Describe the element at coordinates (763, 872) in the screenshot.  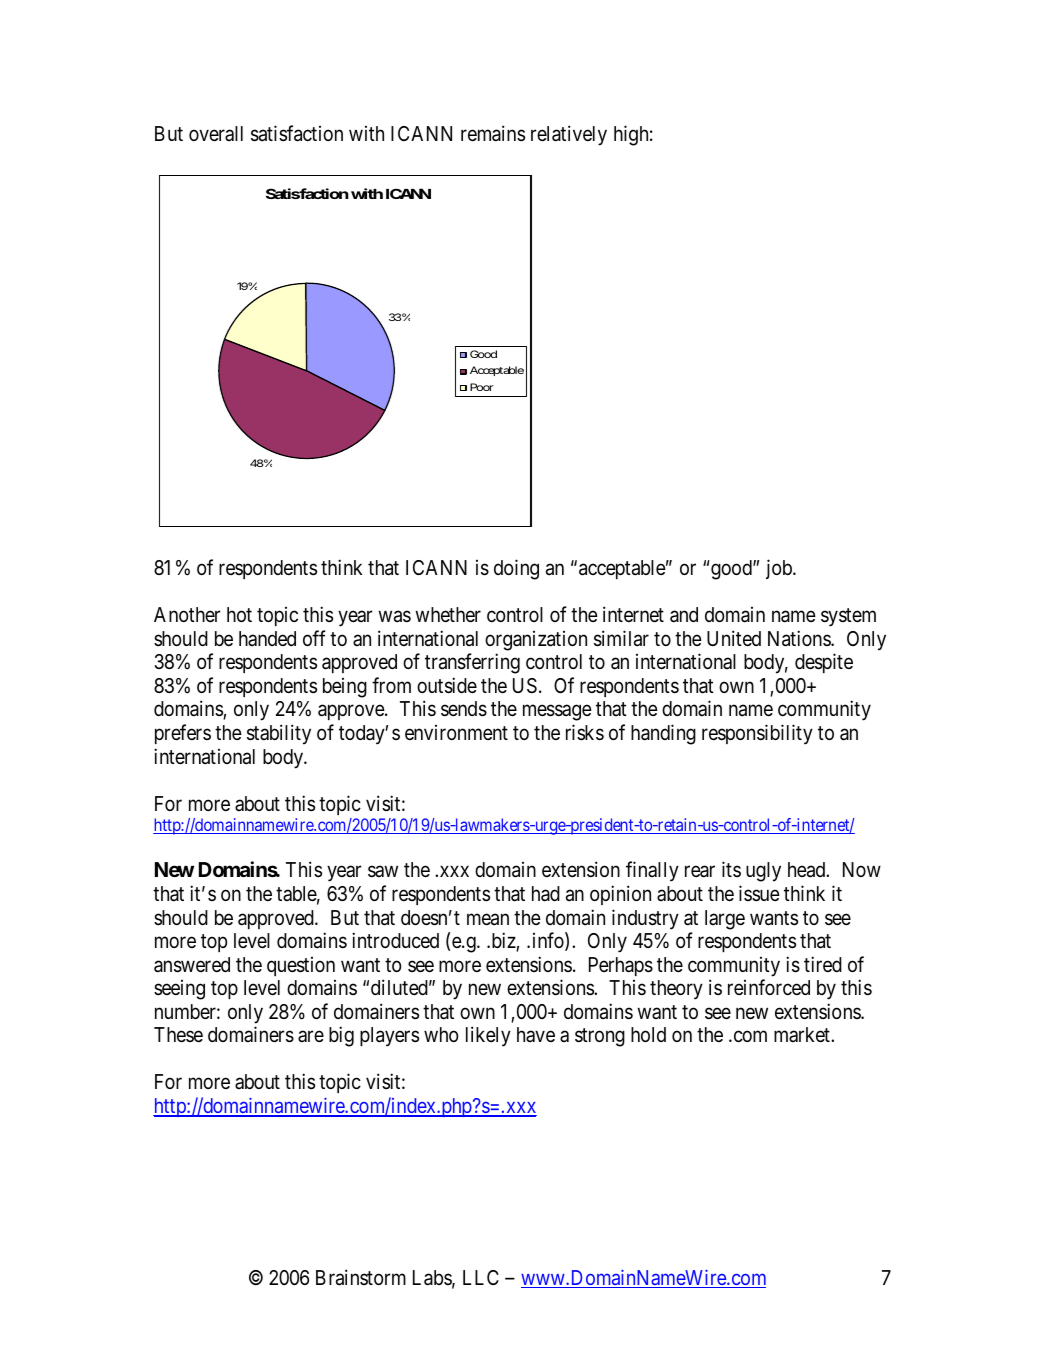
I see `ugly` at that location.
